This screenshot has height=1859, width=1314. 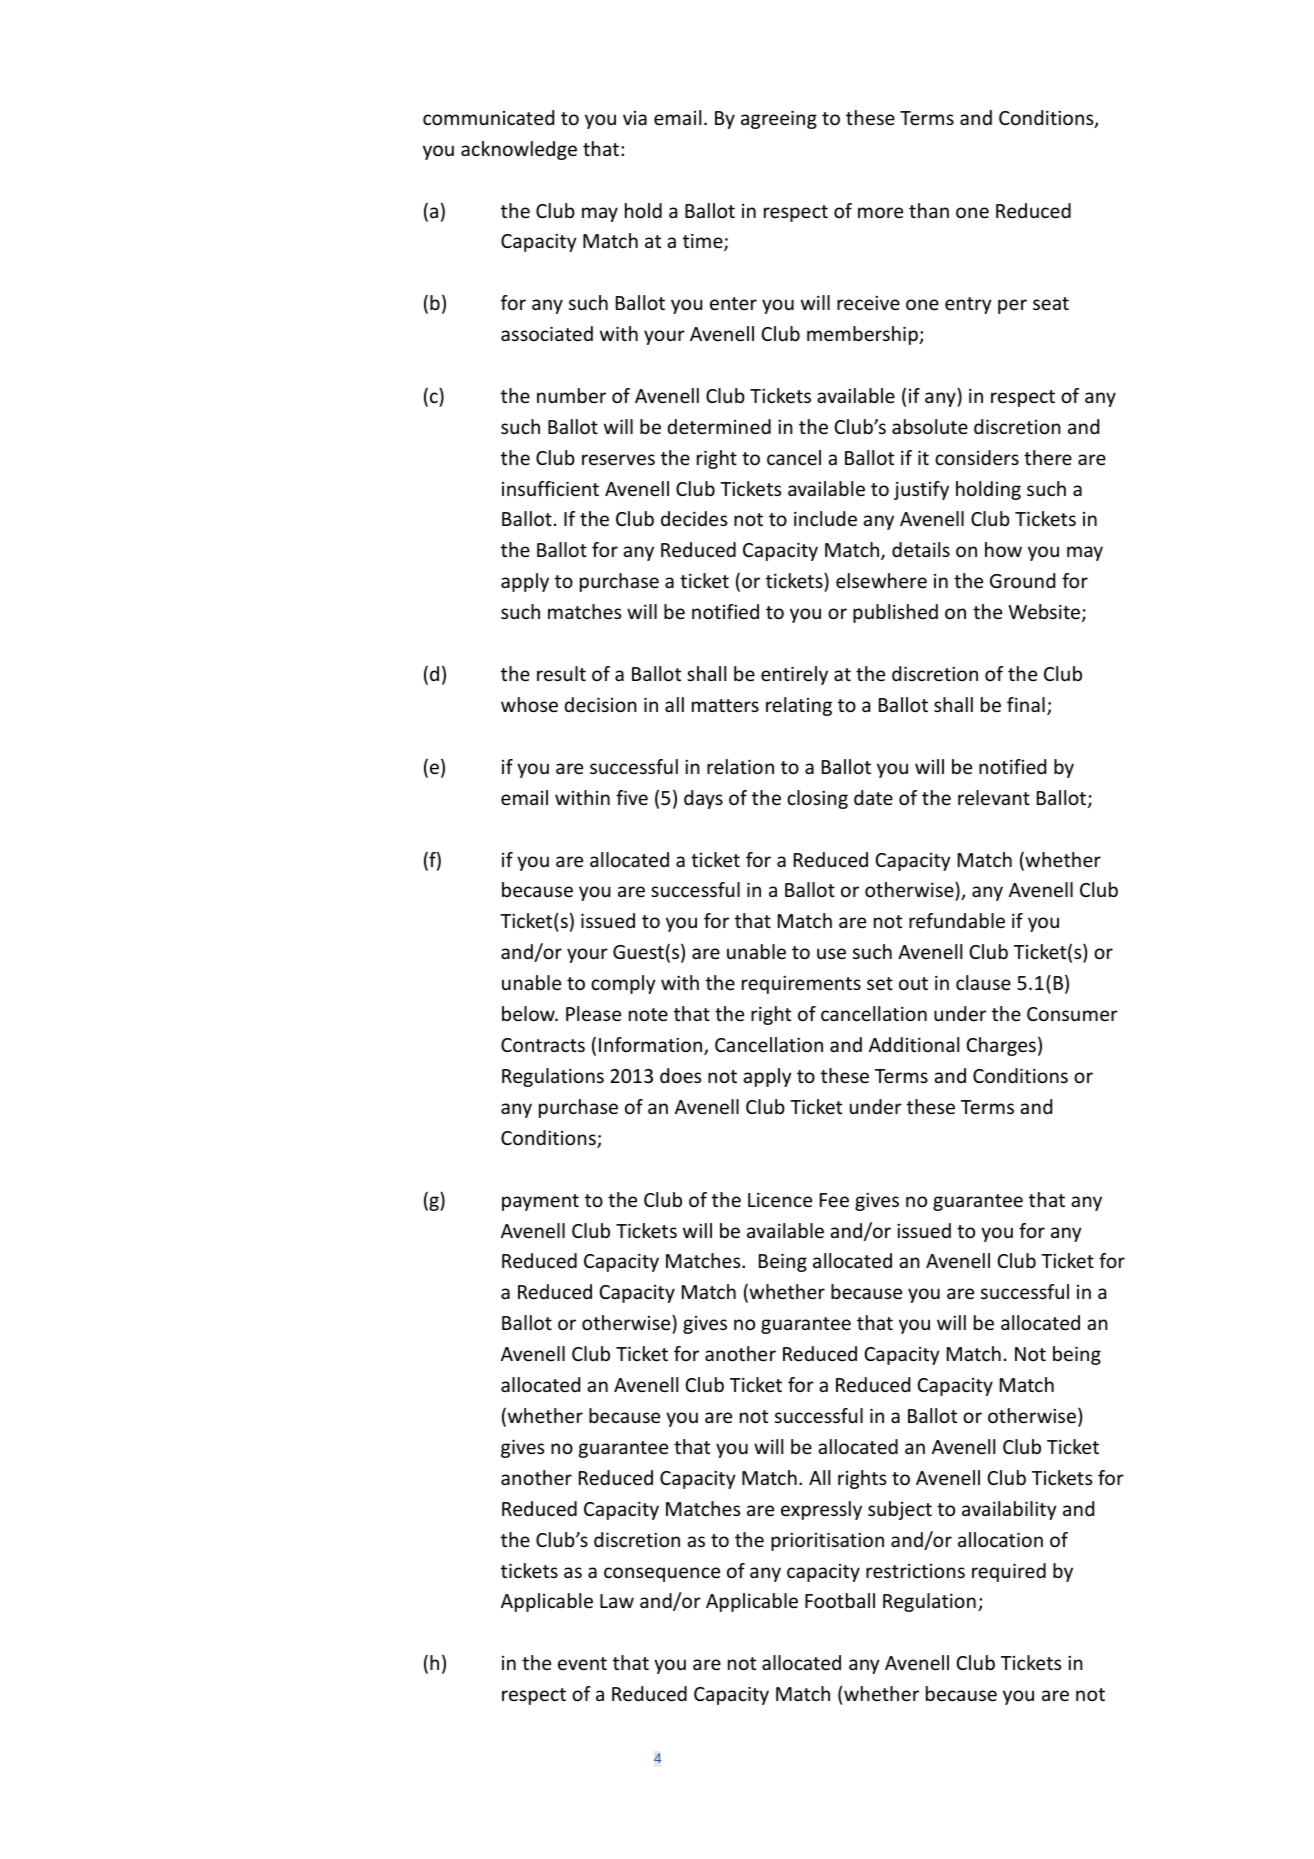 What do you see at coordinates (780, 1199) in the screenshot?
I see `Licence` at bounding box center [780, 1199].
